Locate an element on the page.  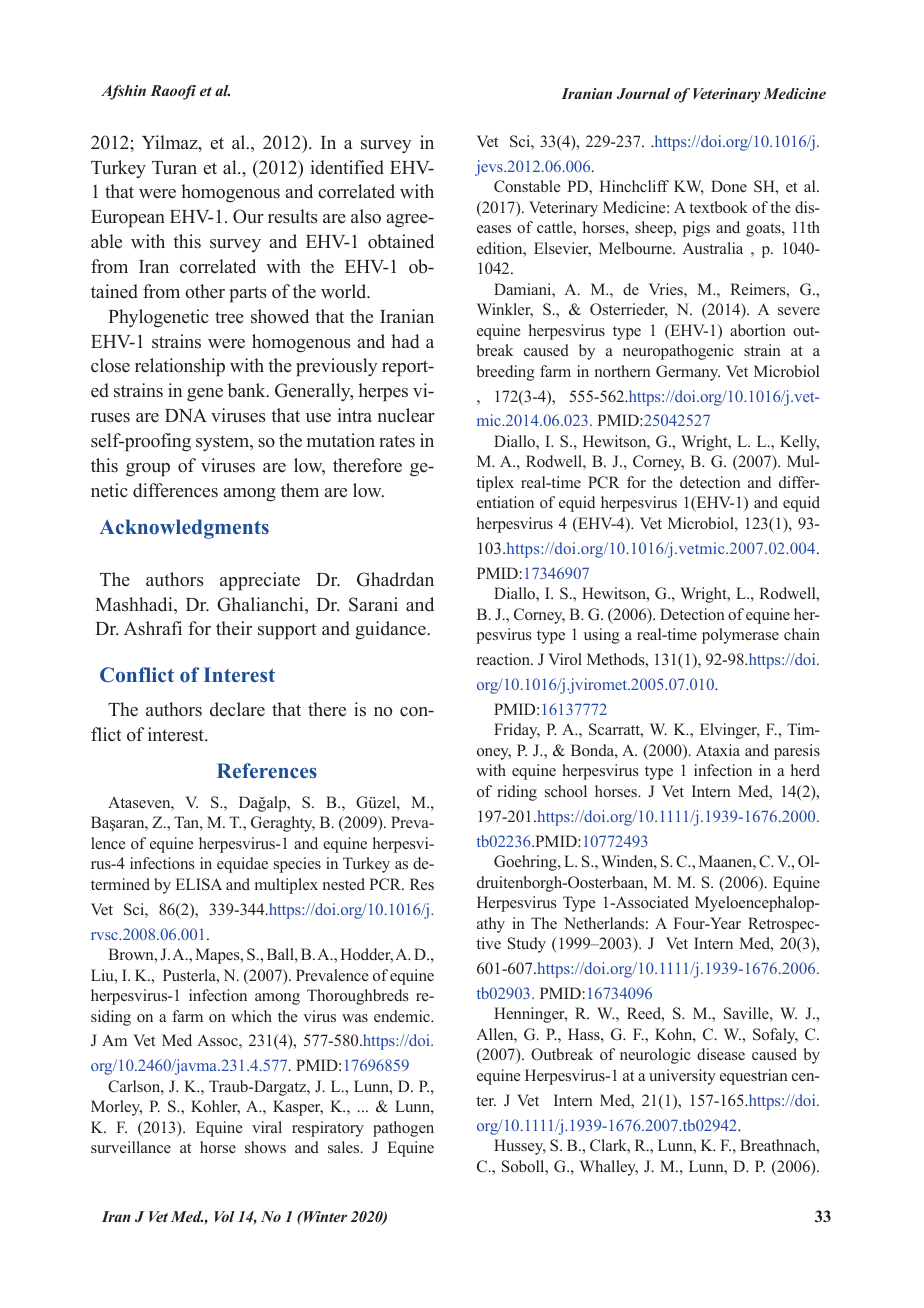
Germany is located at coordinates (688, 373).
